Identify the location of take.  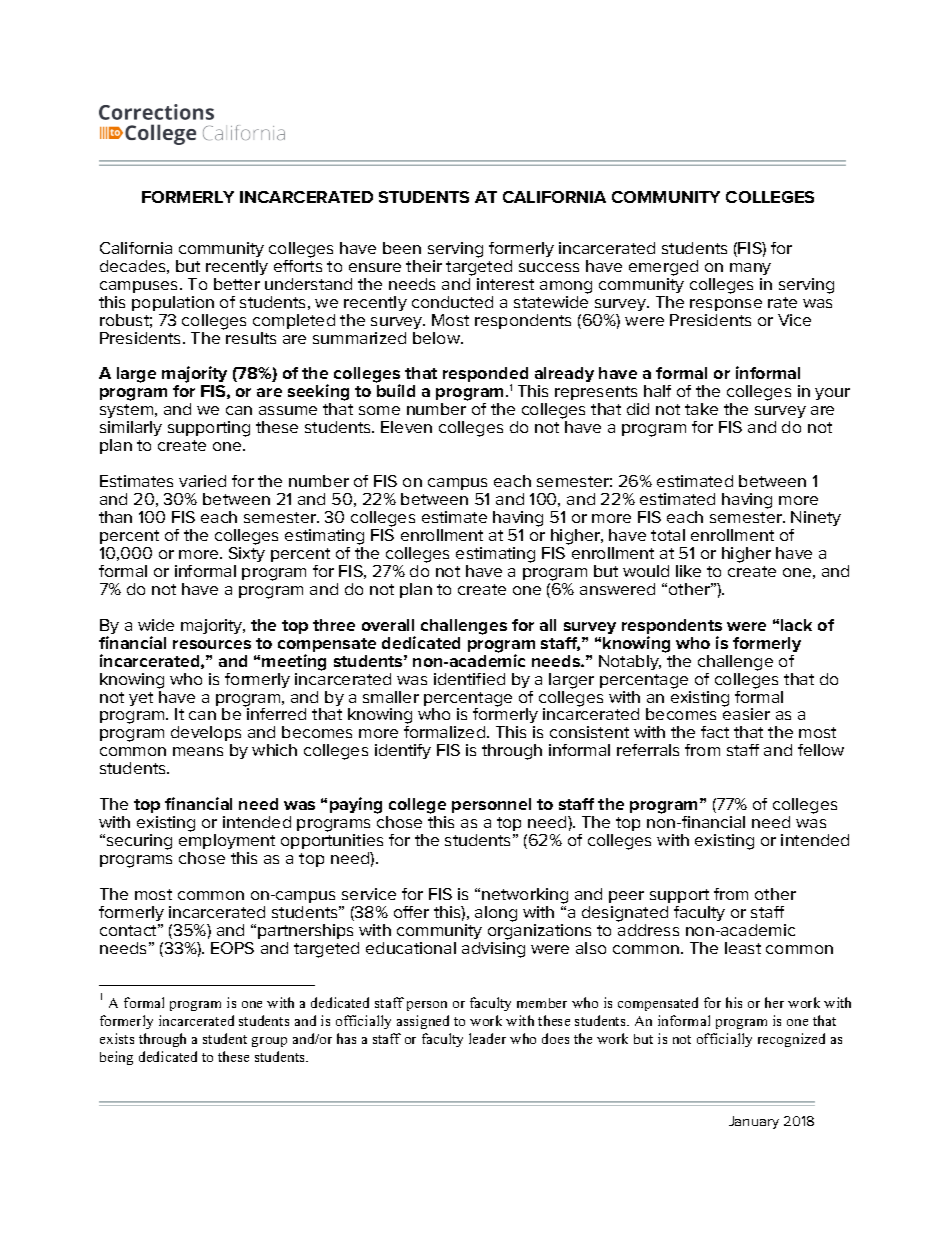
(701, 409).
